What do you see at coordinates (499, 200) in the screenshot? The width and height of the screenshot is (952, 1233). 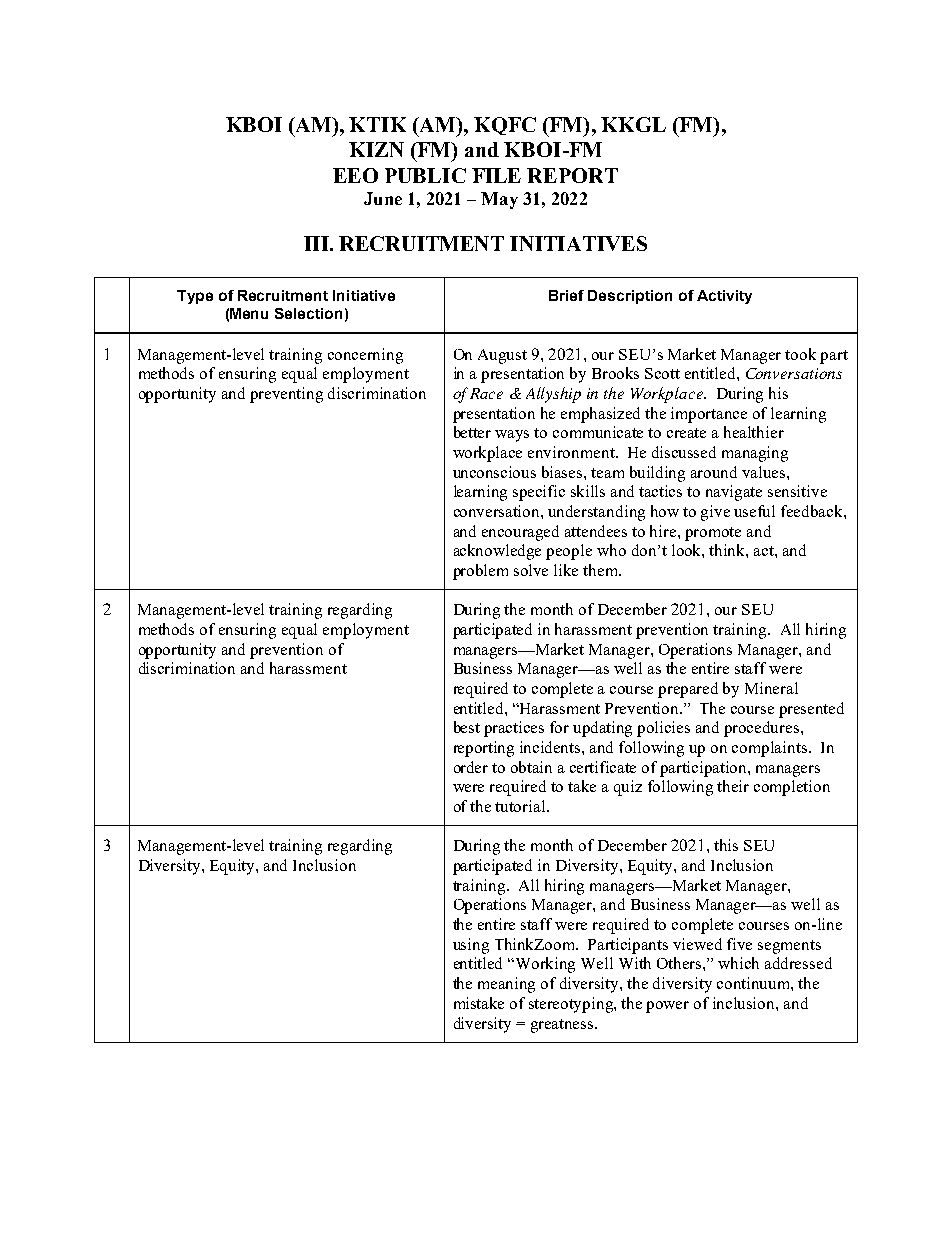 I see `May` at bounding box center [499, 200].
